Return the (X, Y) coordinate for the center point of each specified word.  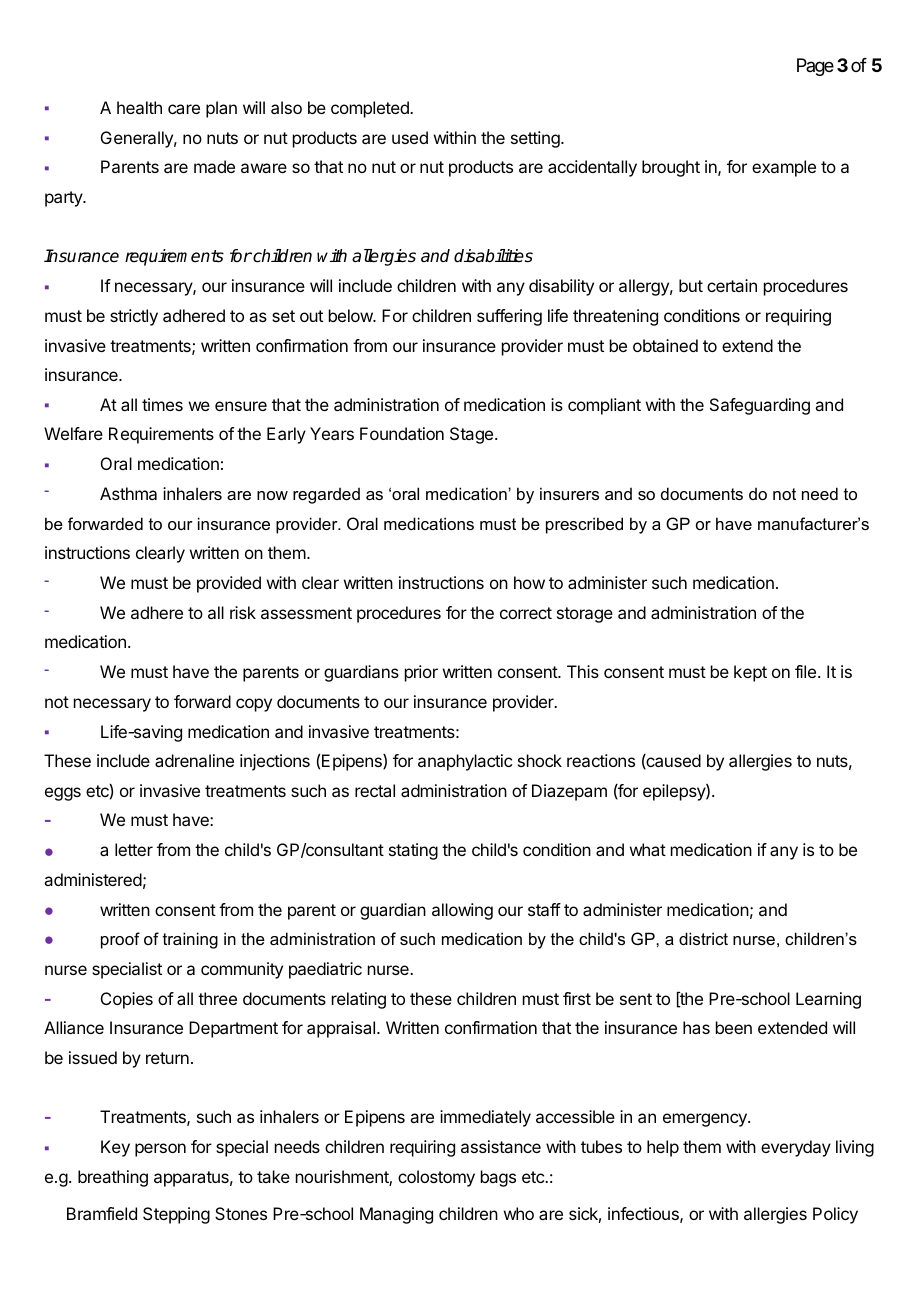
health (139, 107)
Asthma (128, 493)
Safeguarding (760, 406)
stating (413, 851)
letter (134, 849)
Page (815, 67)
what (648, 849)
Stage (471, 435)
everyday (796, 1148)
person (160, 1150)
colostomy (436, 1178)
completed (371, 109)
